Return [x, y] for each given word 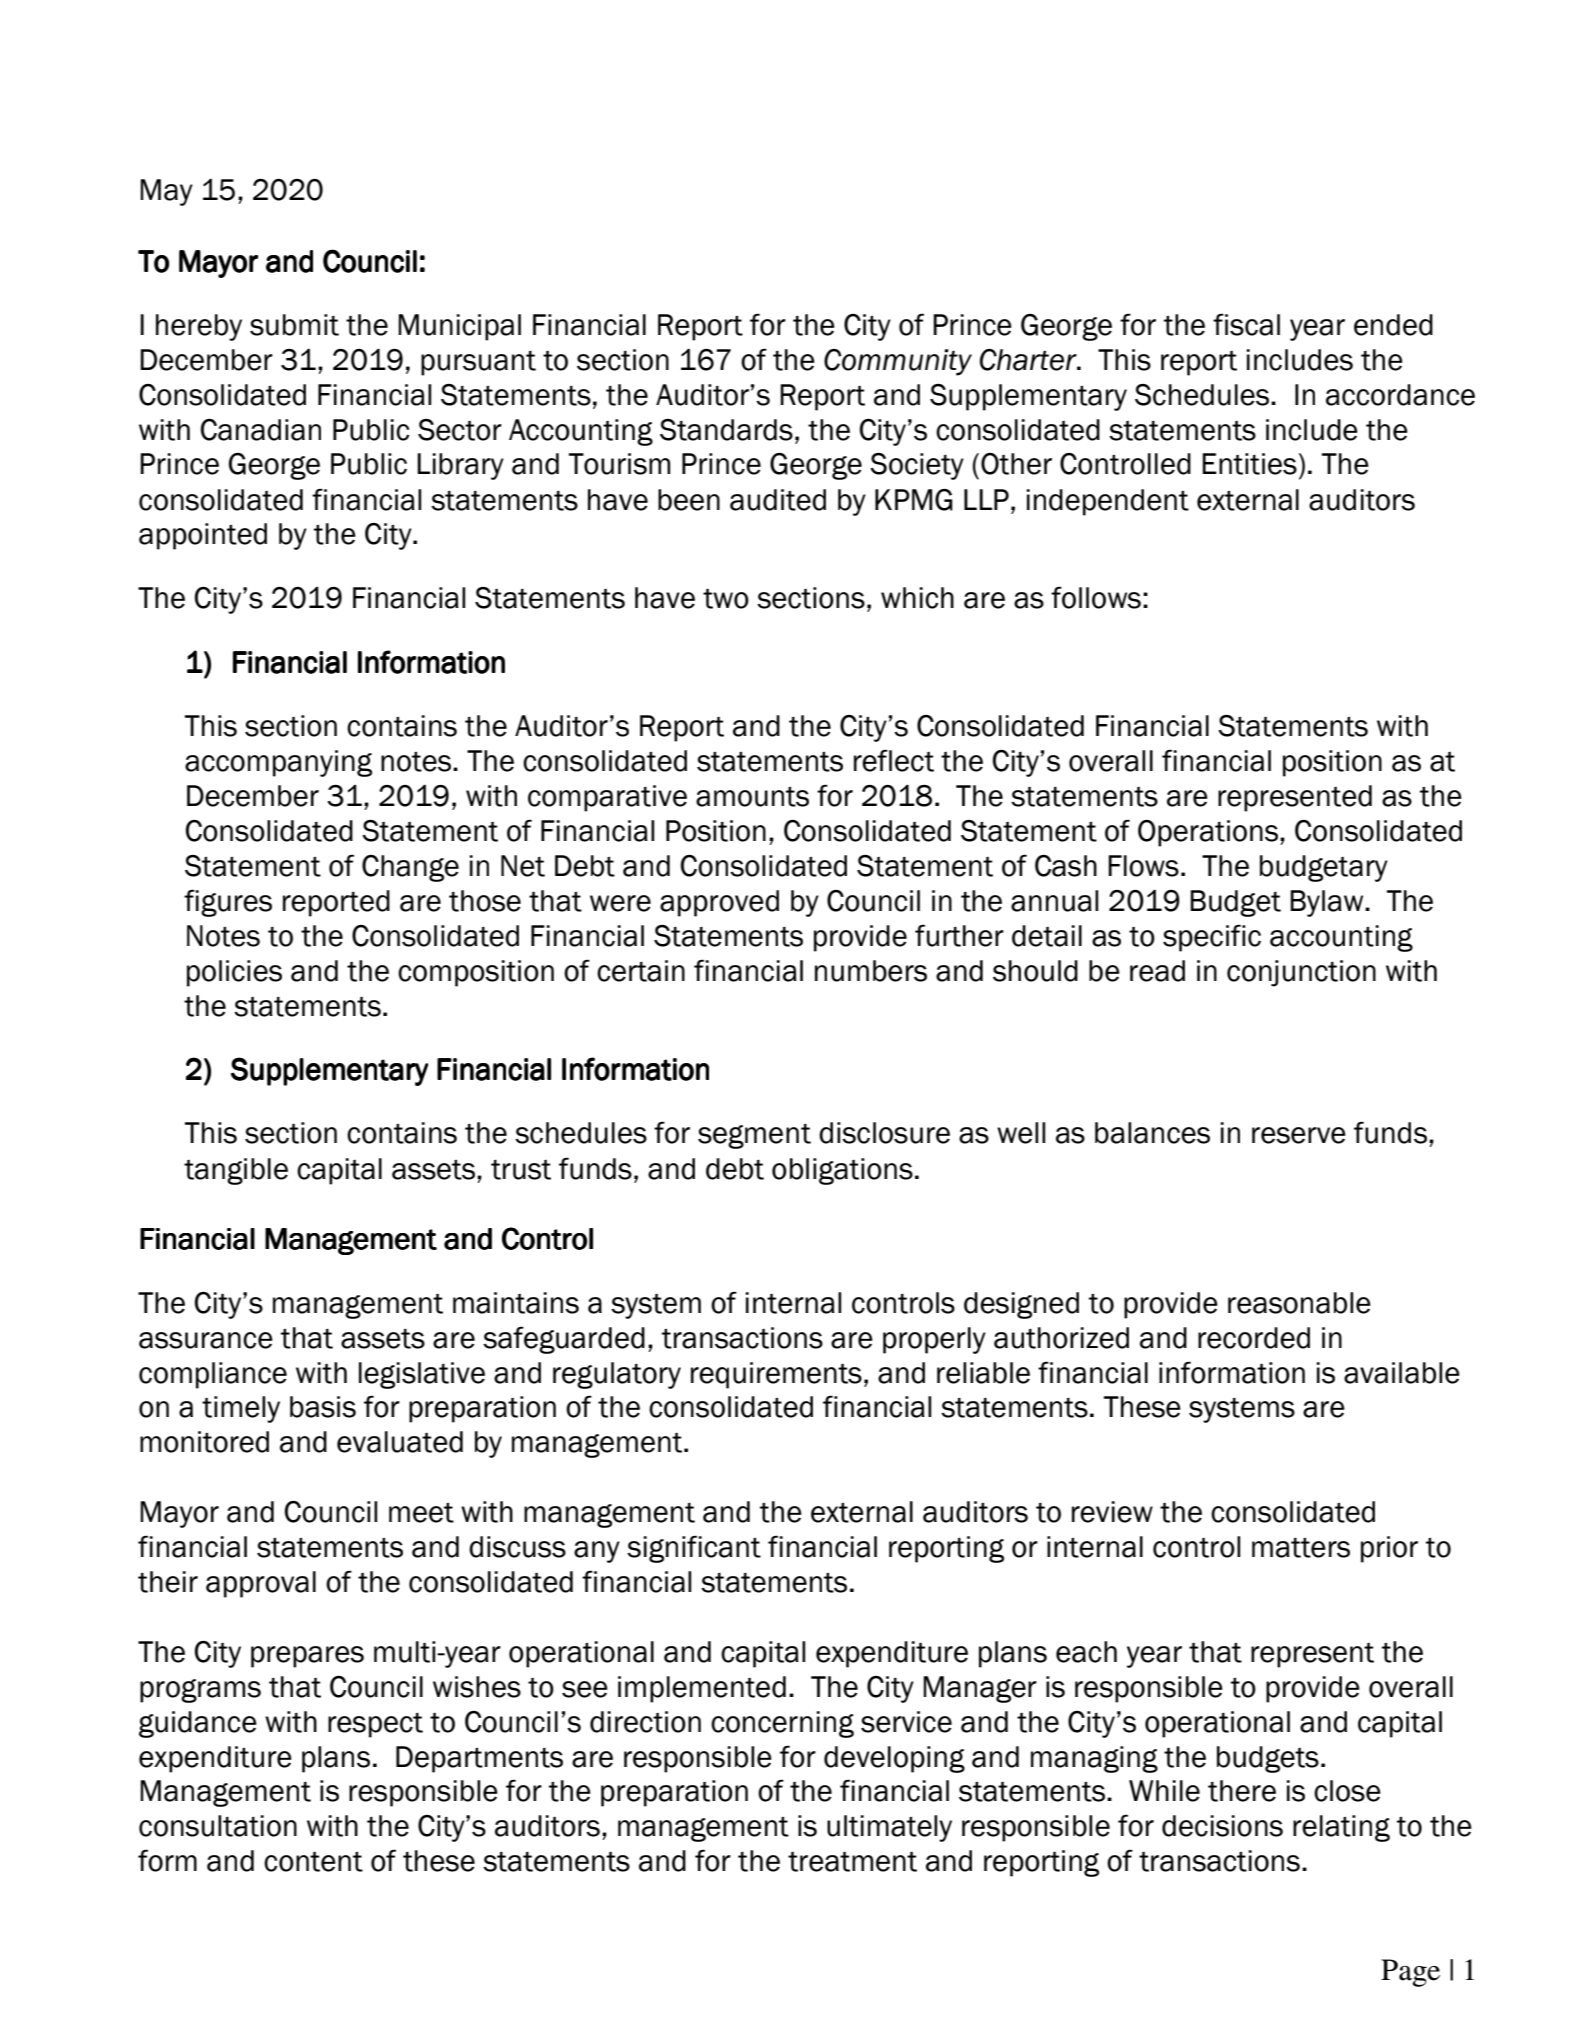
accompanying [278, 763]
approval [261, 1584]
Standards [726, 430]
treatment [852, 1862]
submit [294, 325]
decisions [1222, 1826]
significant [694, 1549]
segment [754, 1136]
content [313, 1862]
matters [1301, 1548]
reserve [1299, 1135]
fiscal [1246, 324]
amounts [752, 797]
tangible [236, 1171]
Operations [1209, 833]
